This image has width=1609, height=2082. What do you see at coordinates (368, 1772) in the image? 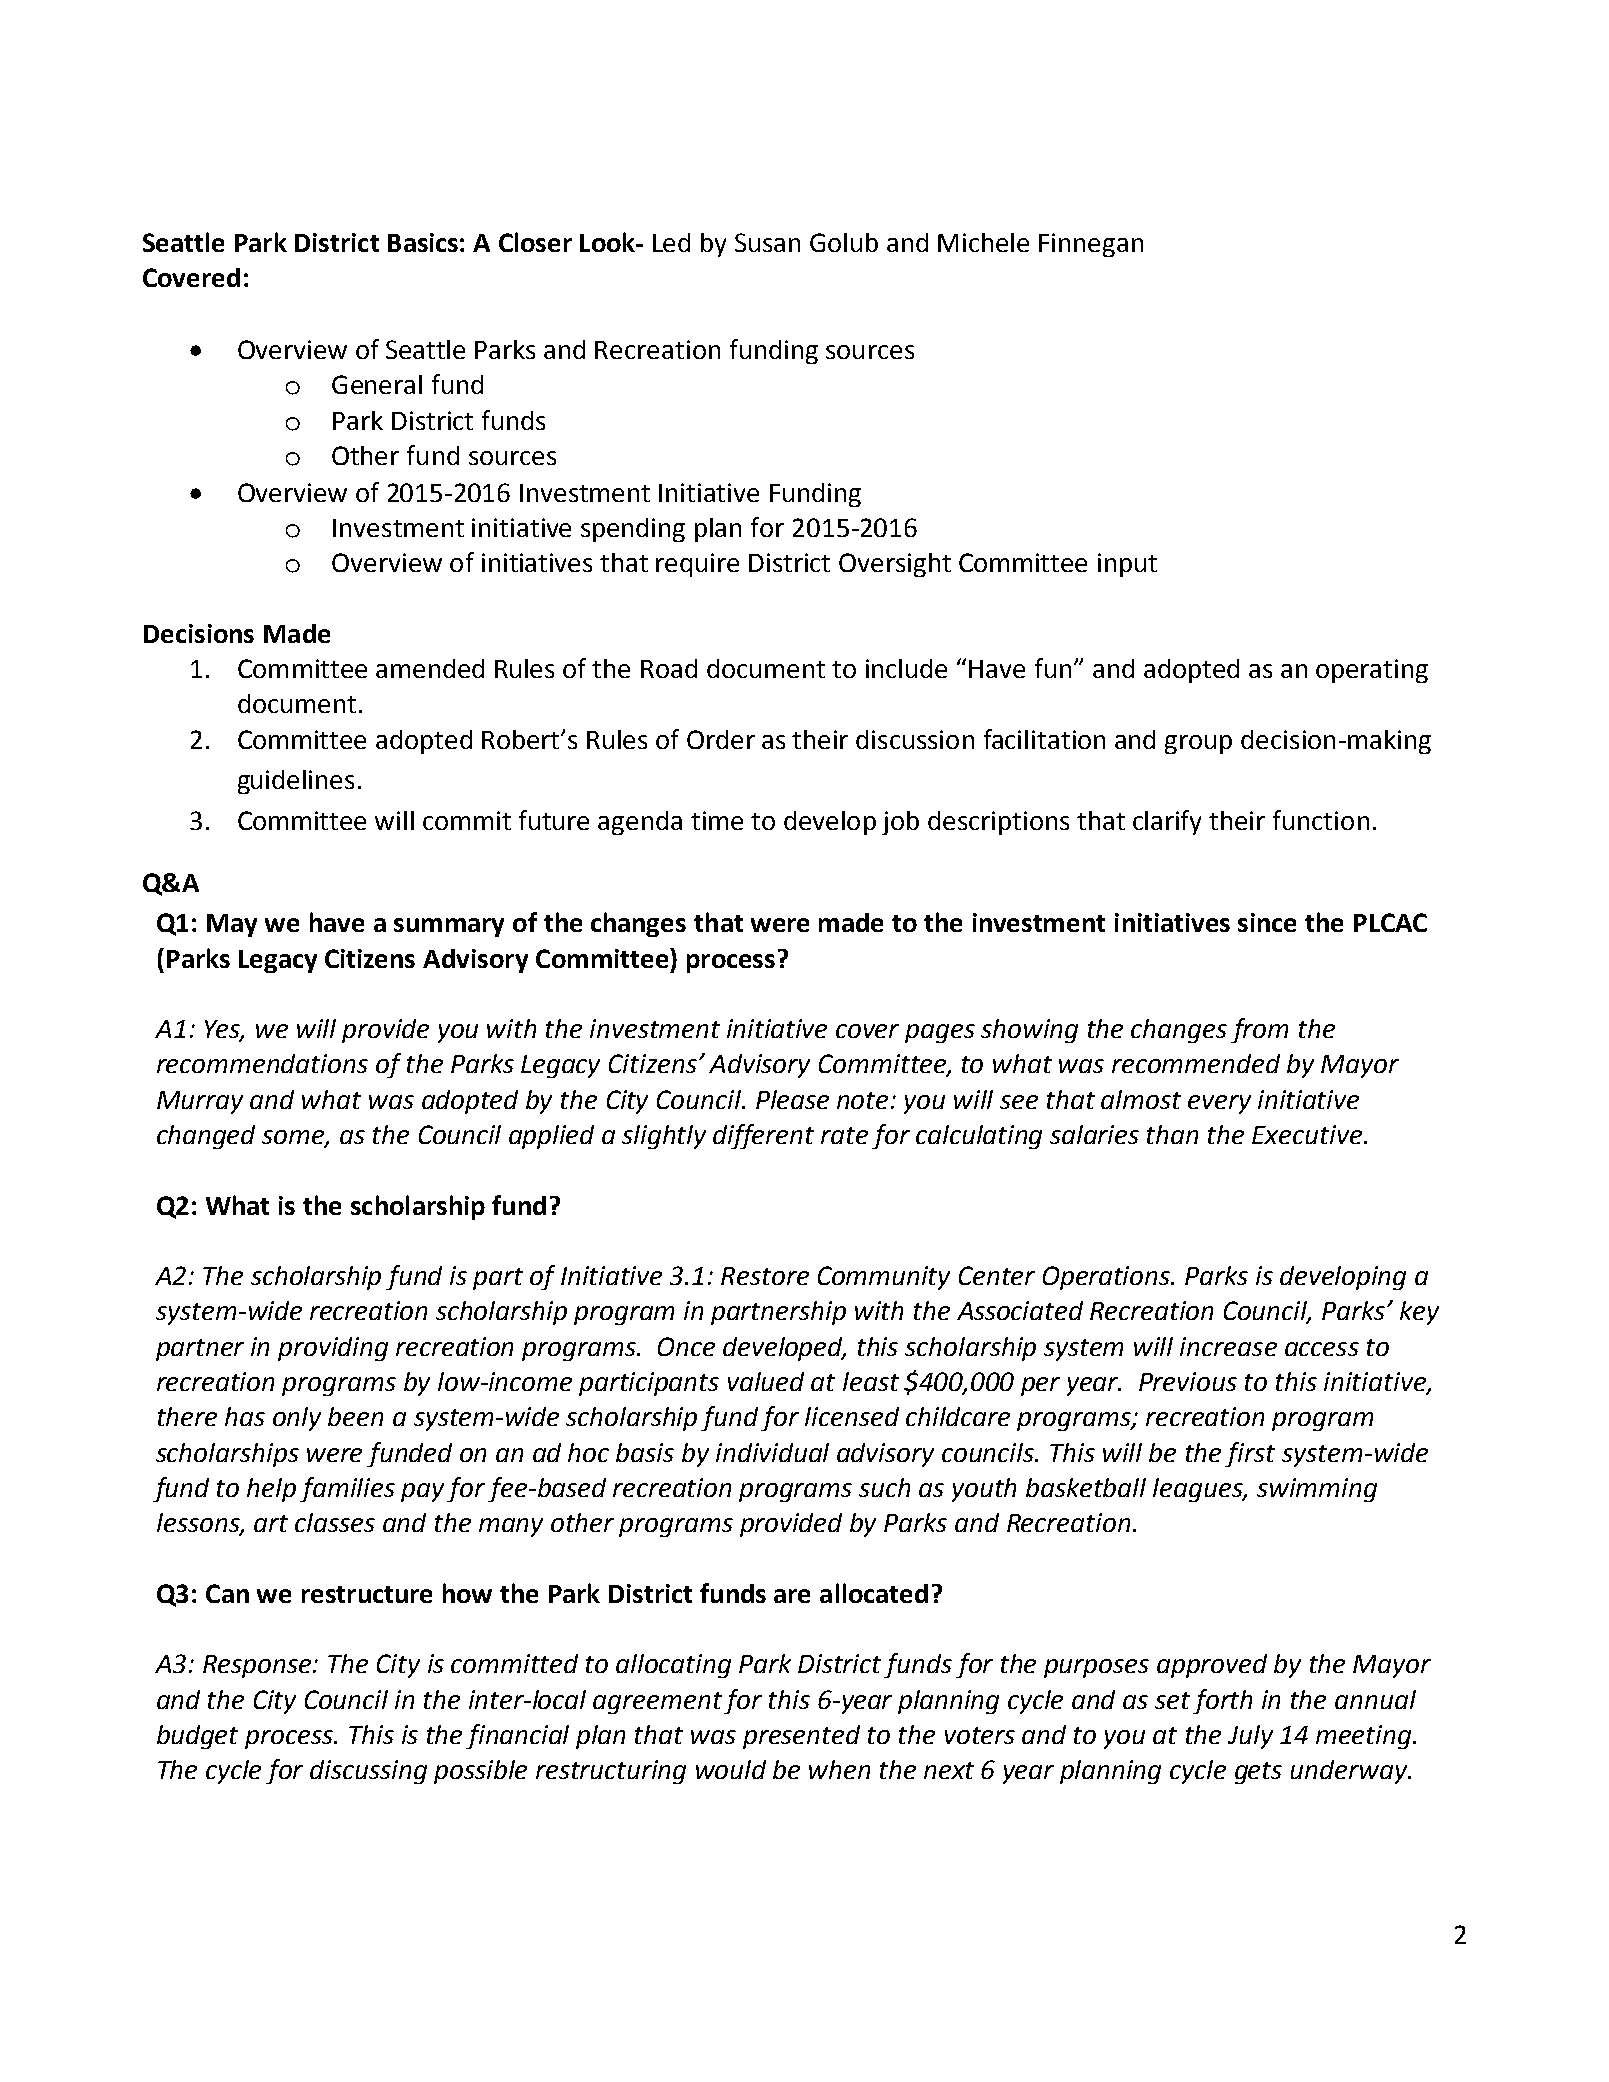
I see `discussing` at bounding box center [368, 1772].
